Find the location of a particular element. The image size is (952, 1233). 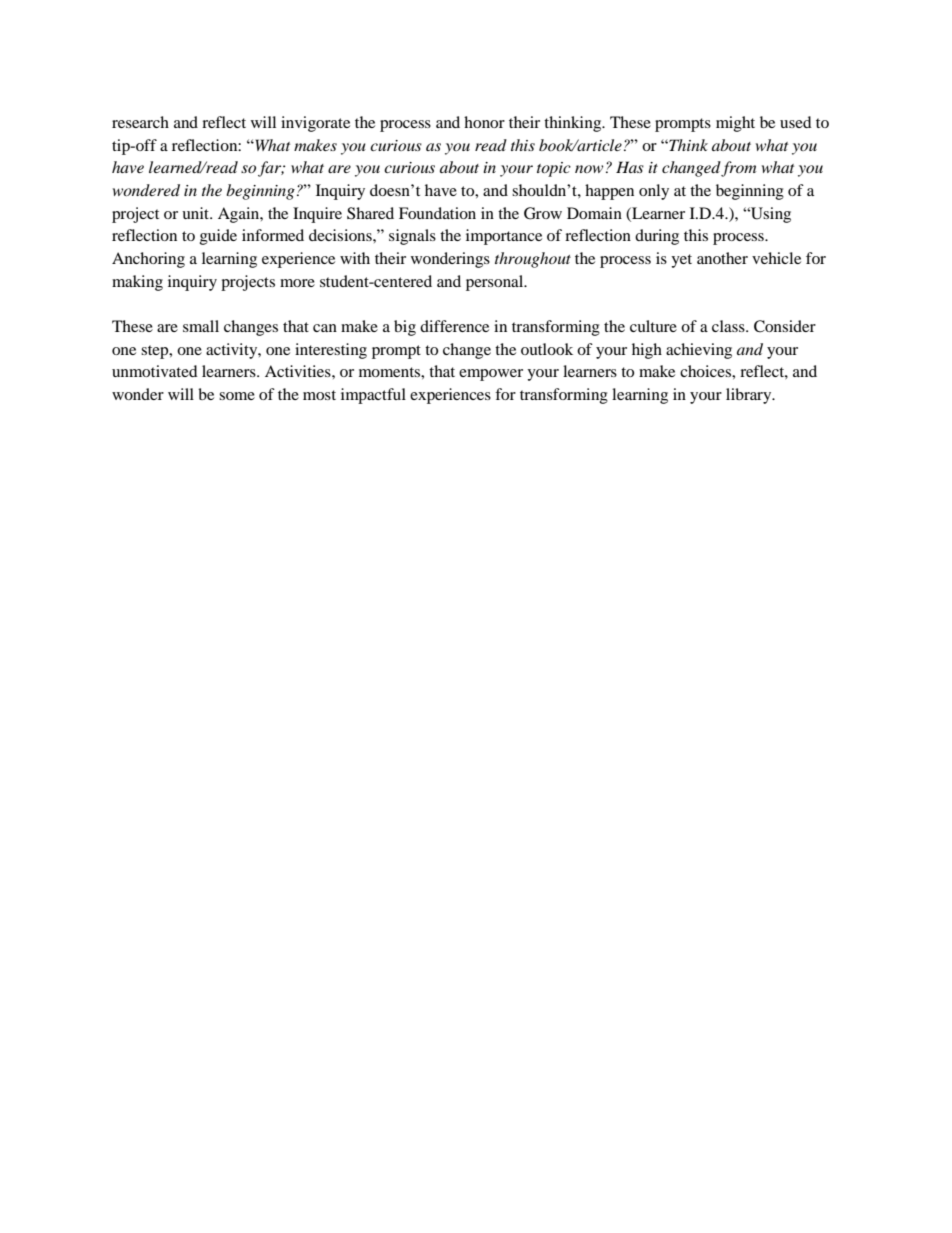

personal is located at coordinates (496, 283).
